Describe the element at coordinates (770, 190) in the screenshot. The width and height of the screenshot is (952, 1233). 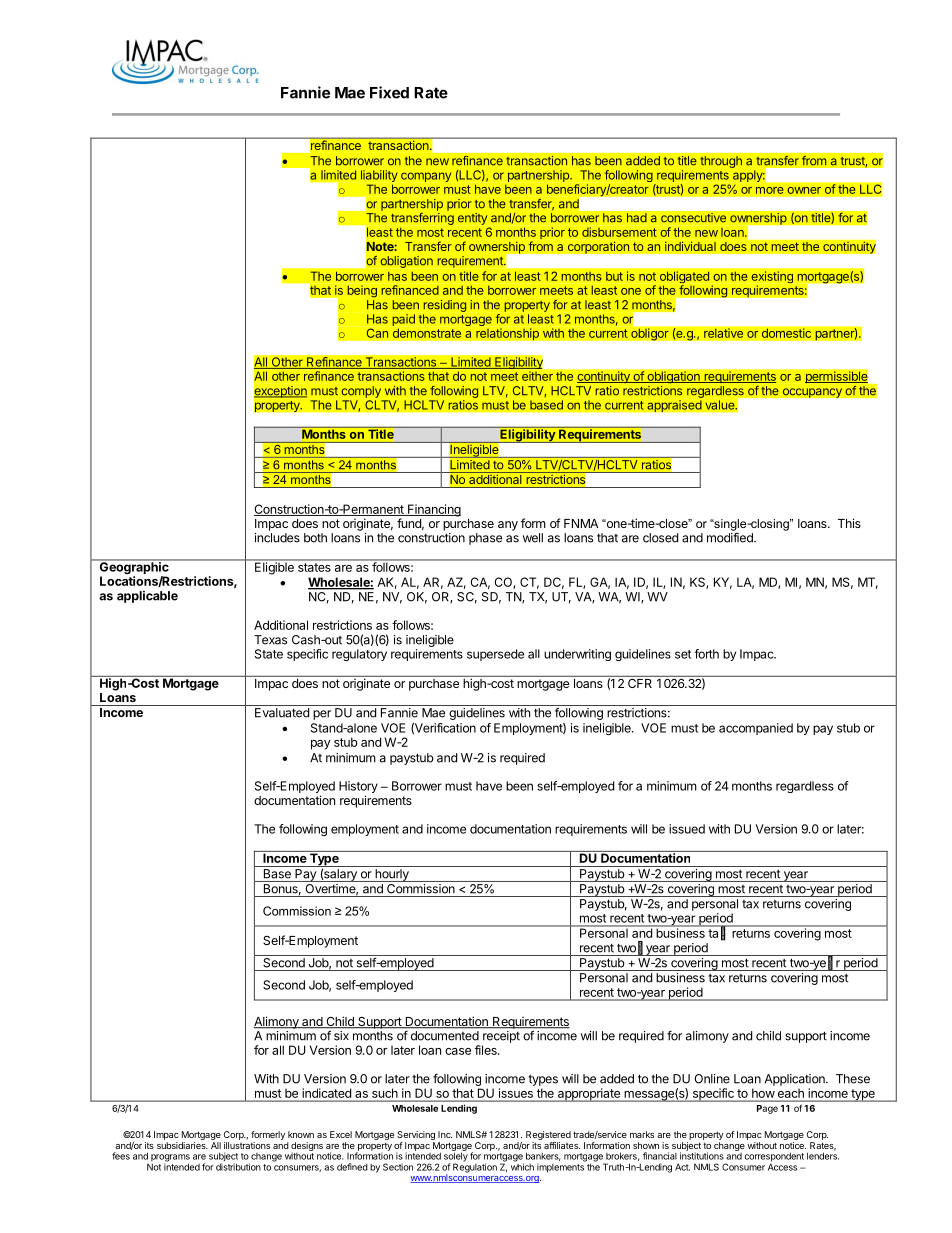
I see `more` at that location.
